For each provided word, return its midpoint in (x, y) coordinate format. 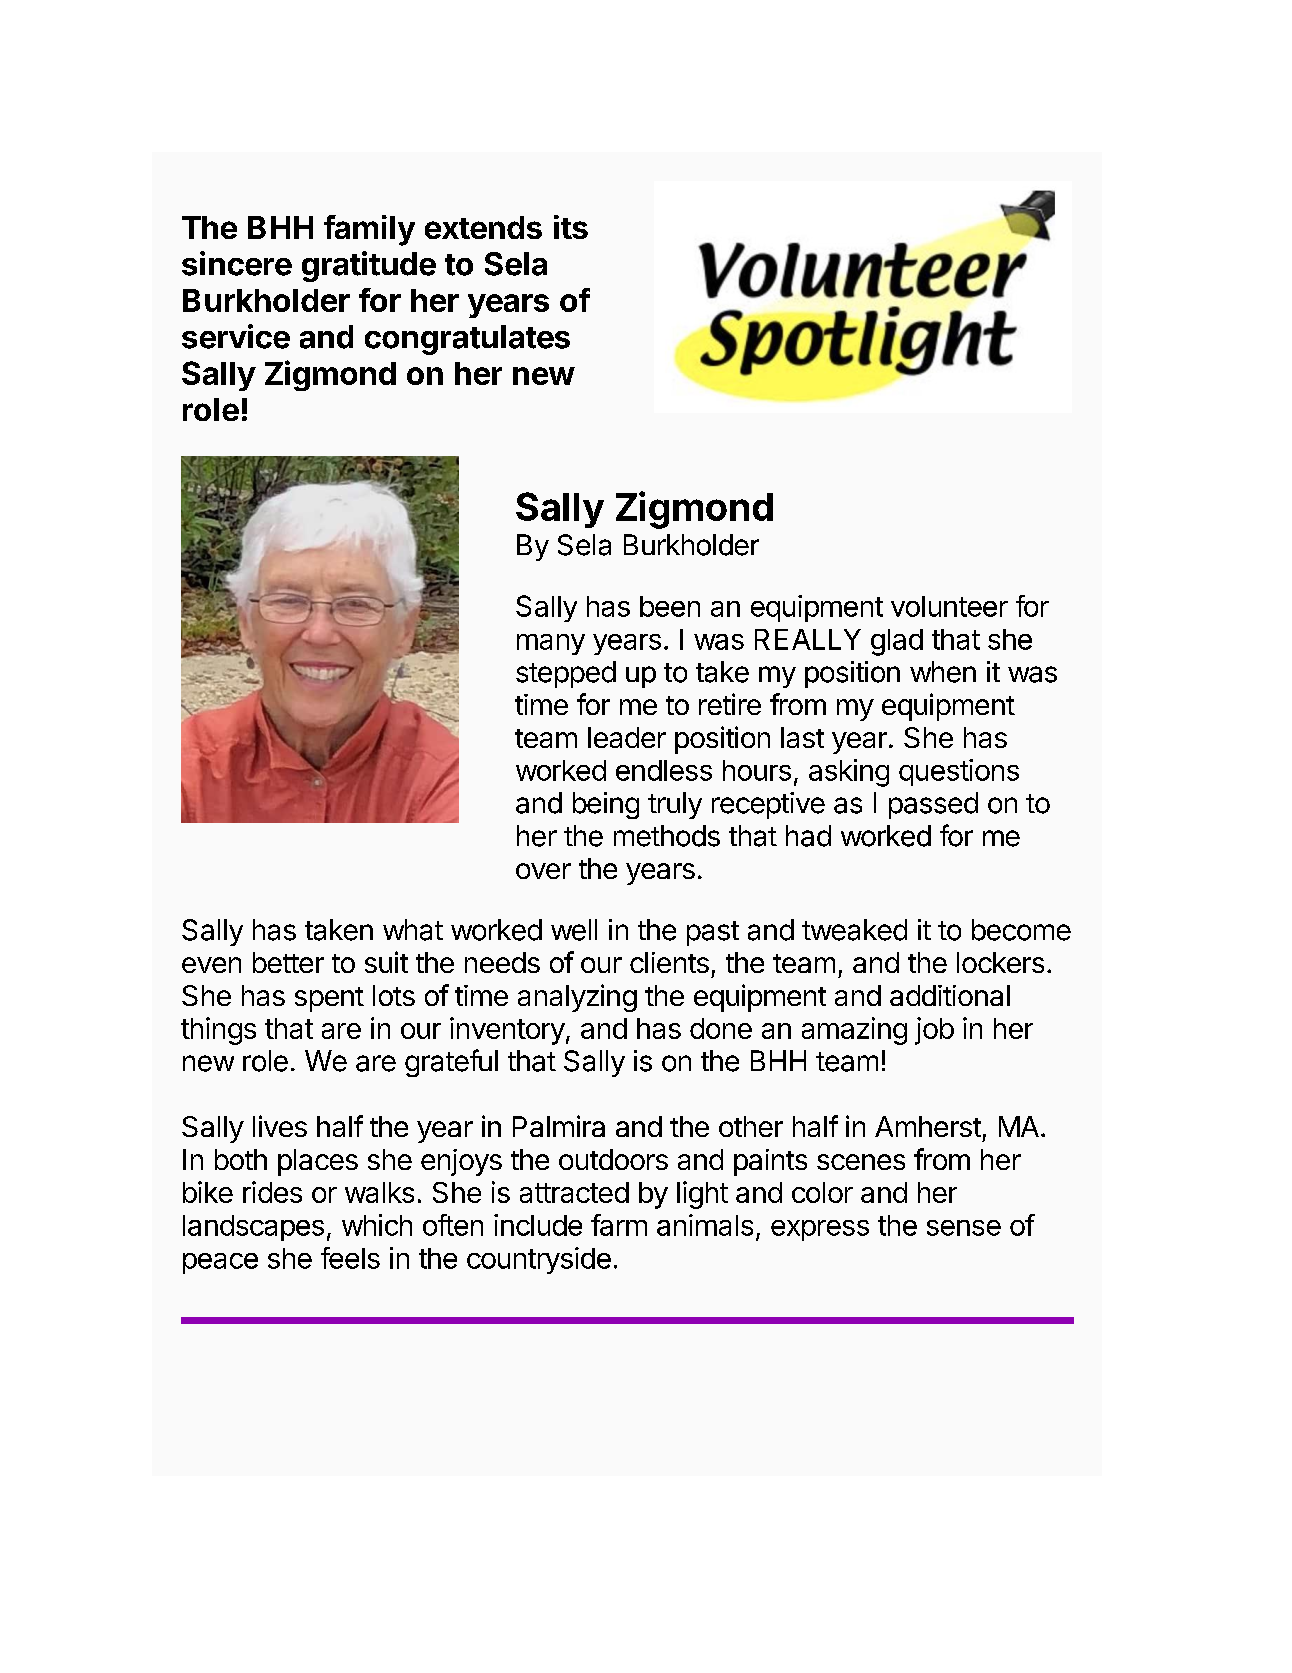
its (571, 227)
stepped (566, 674)
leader (627, 737)
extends (483, 227)
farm (619, 1225)
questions (959, 772)
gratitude (369, 266)
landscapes (253, 1228)
